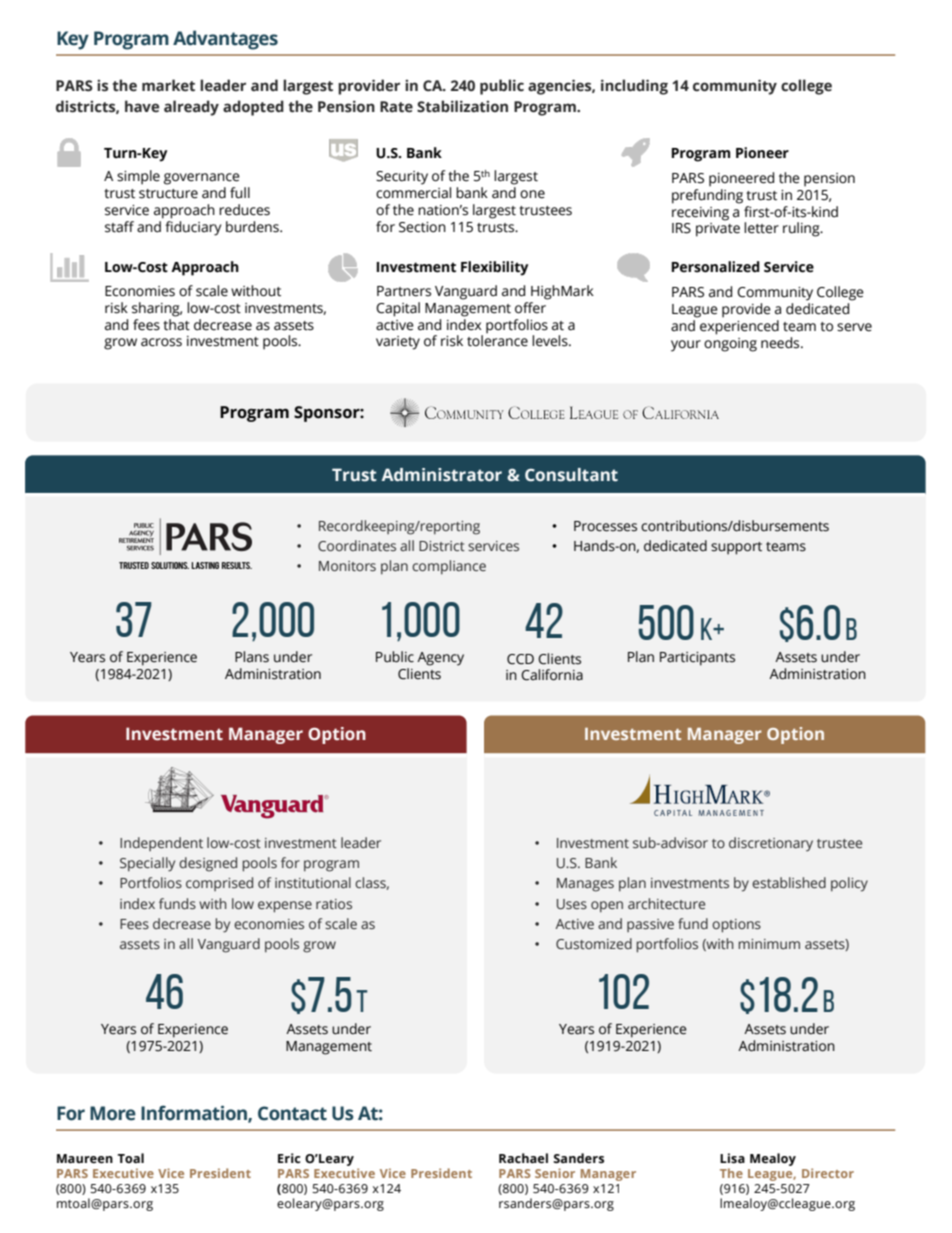 The width and height of the screenshot is (952, 1233). Describe the element at coordinates (441, 475) in the screenshot. I see `Administrator` at that location.
